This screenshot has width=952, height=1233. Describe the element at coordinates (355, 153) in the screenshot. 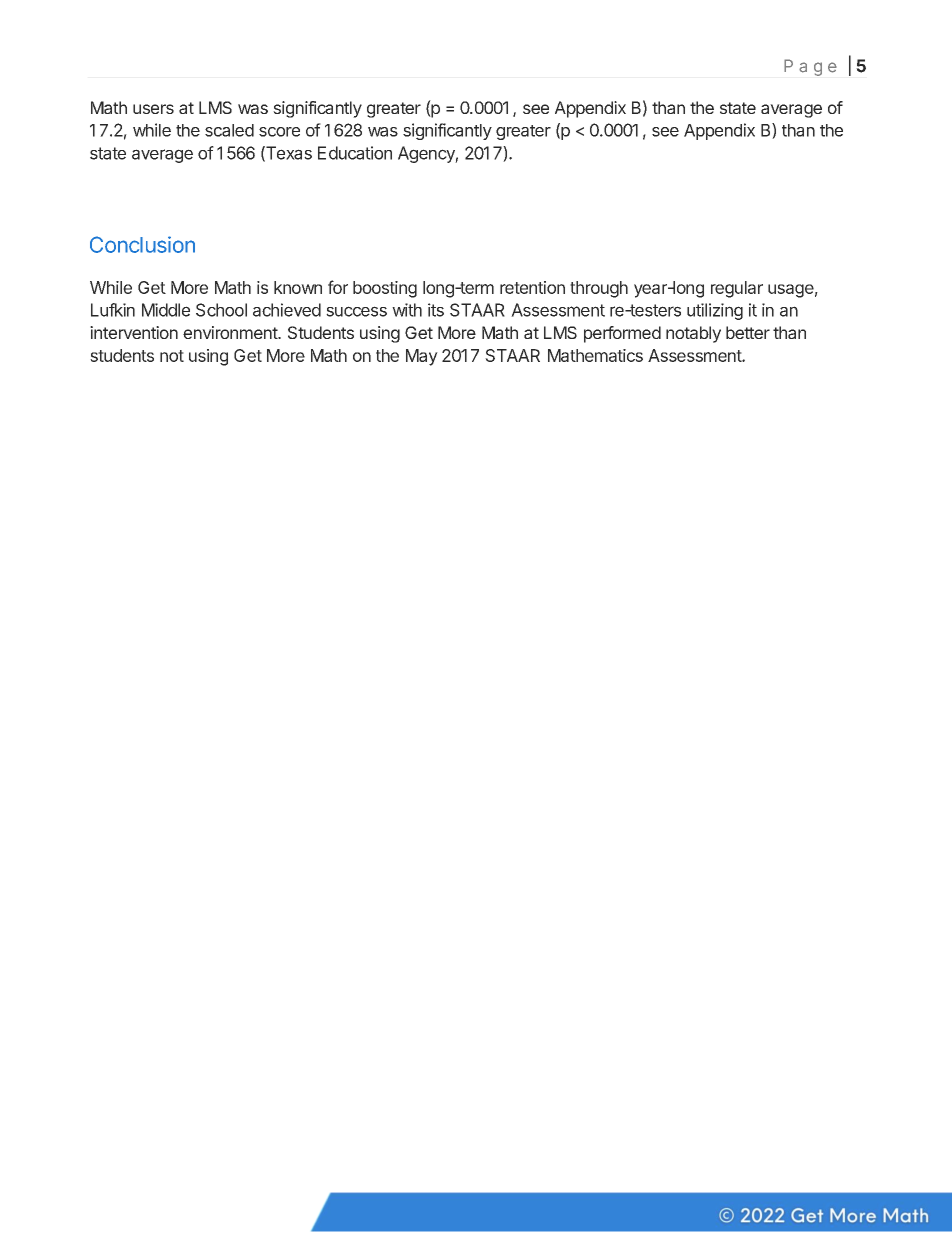

I see `Education` at that location.
